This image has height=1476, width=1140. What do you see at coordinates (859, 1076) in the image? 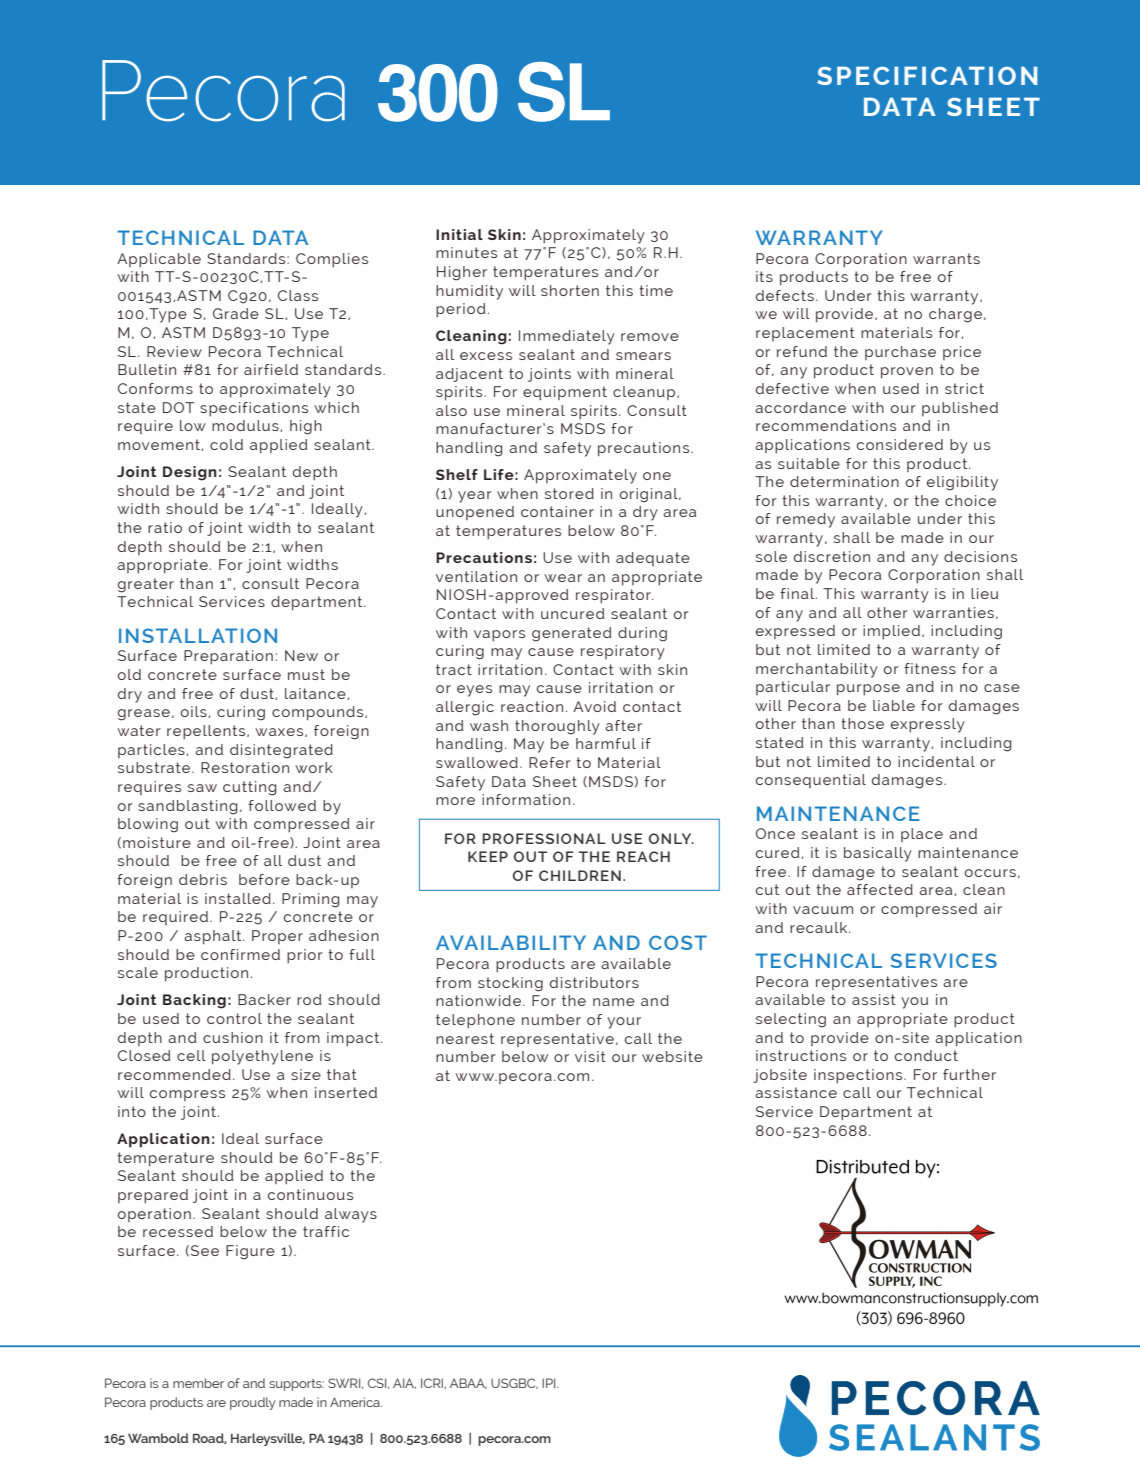
I see `inspections` at bounding box center [859, 1076].
